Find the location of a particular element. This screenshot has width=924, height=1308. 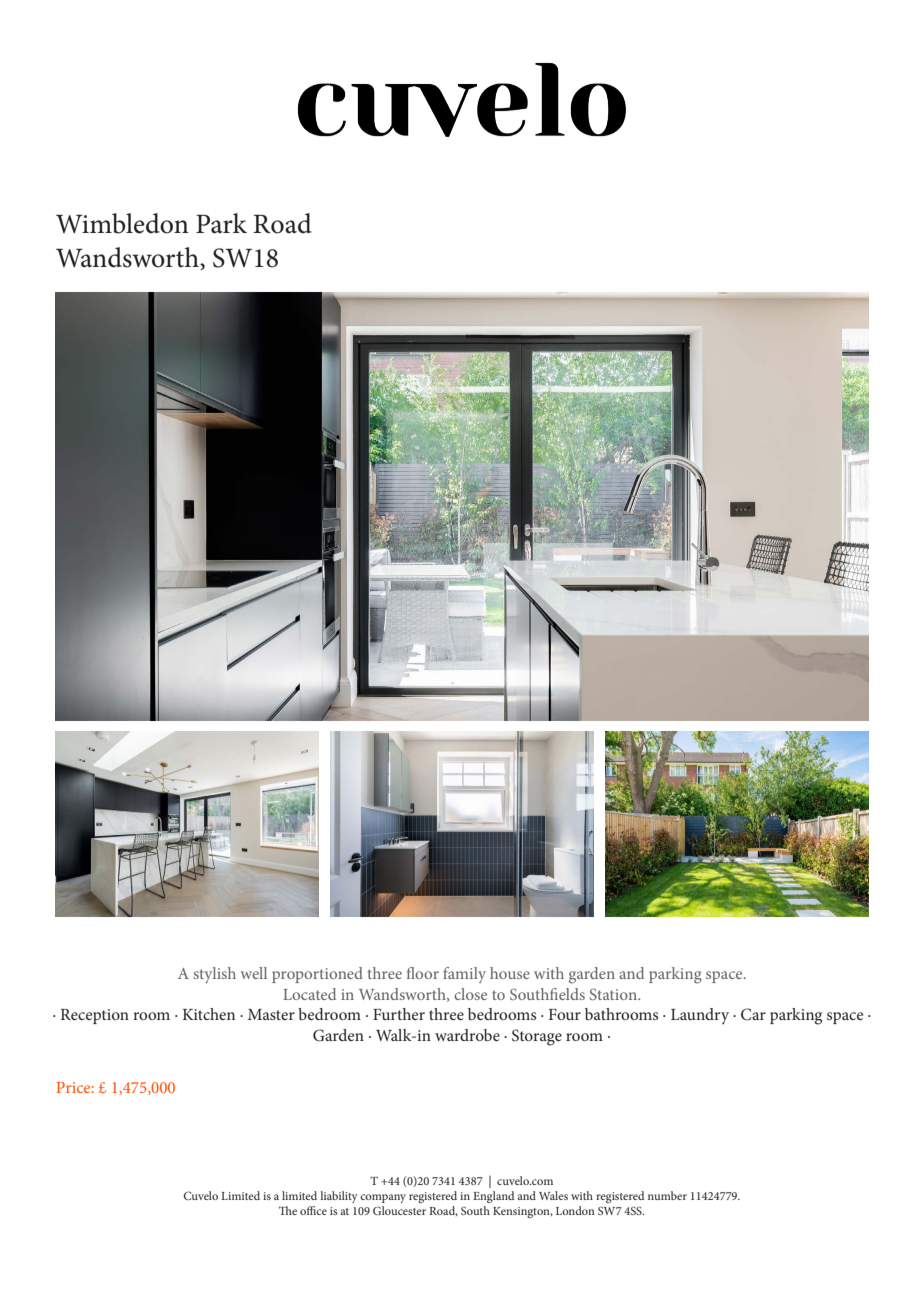

stylish is located at coordinates (215, 975).
